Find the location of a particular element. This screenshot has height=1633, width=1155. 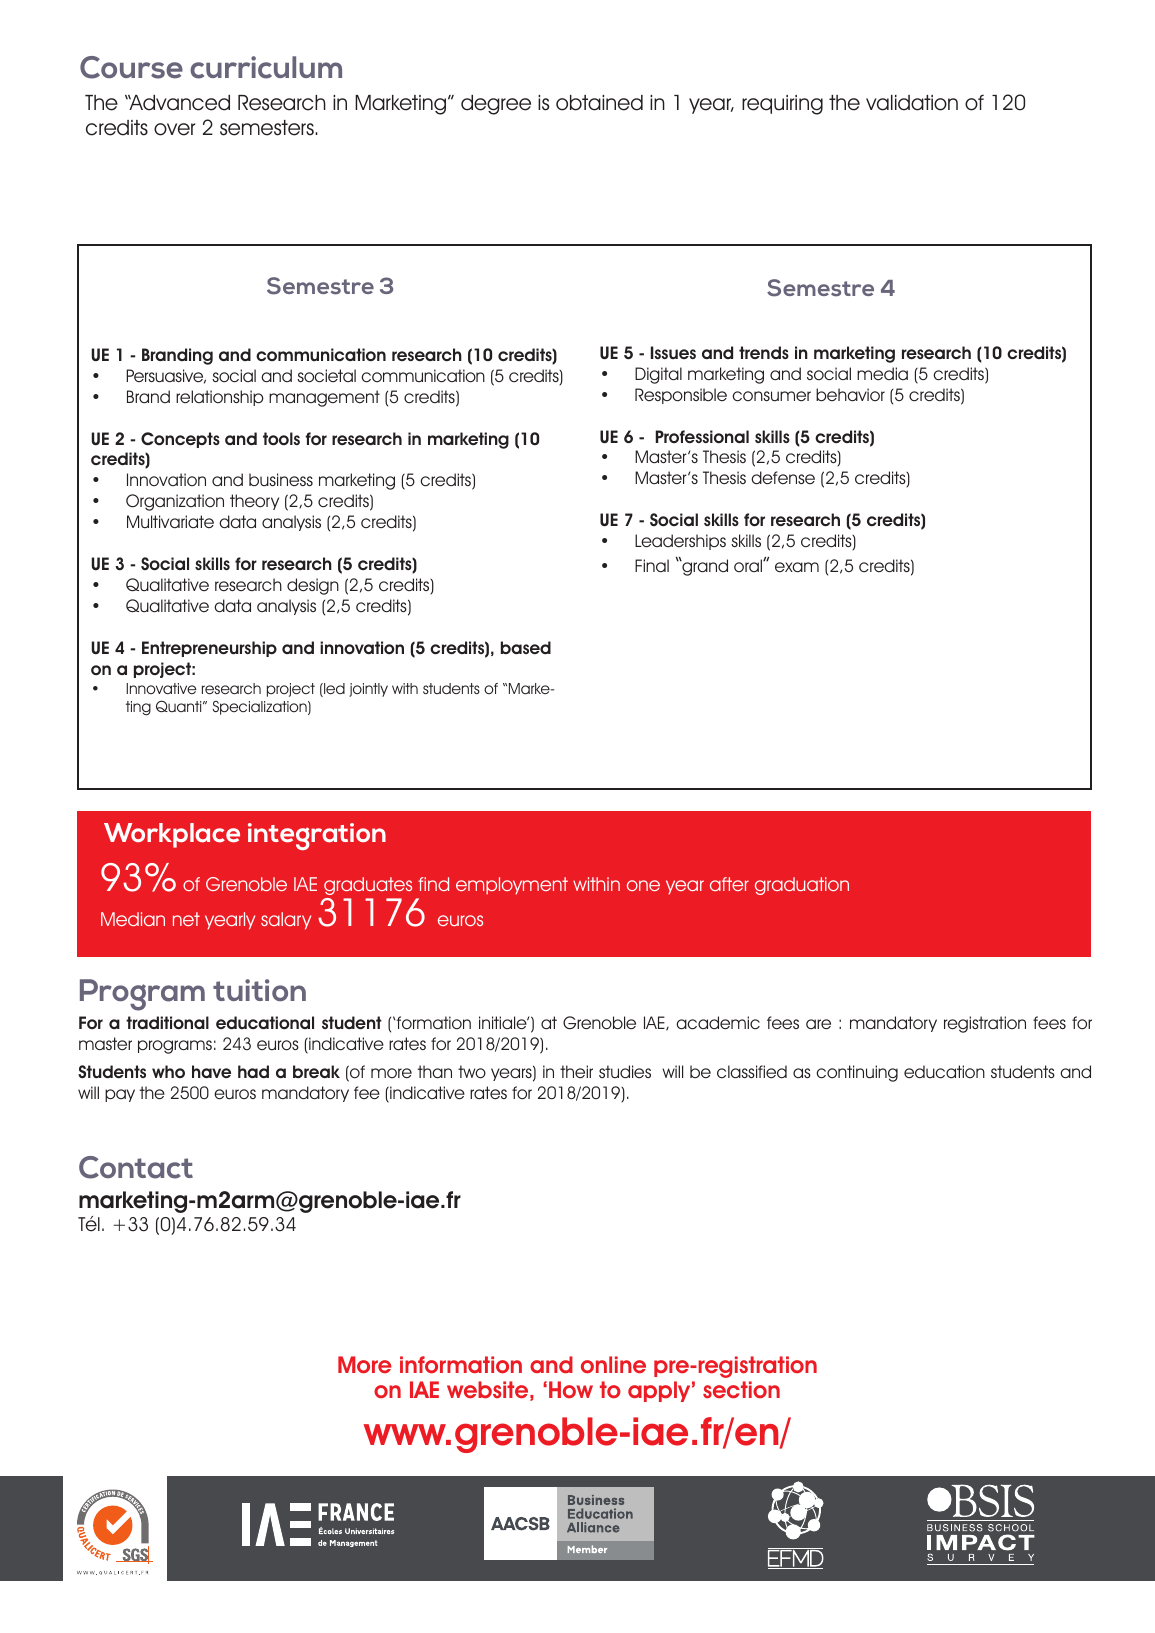

degree is located at coordinates (496, 105).
